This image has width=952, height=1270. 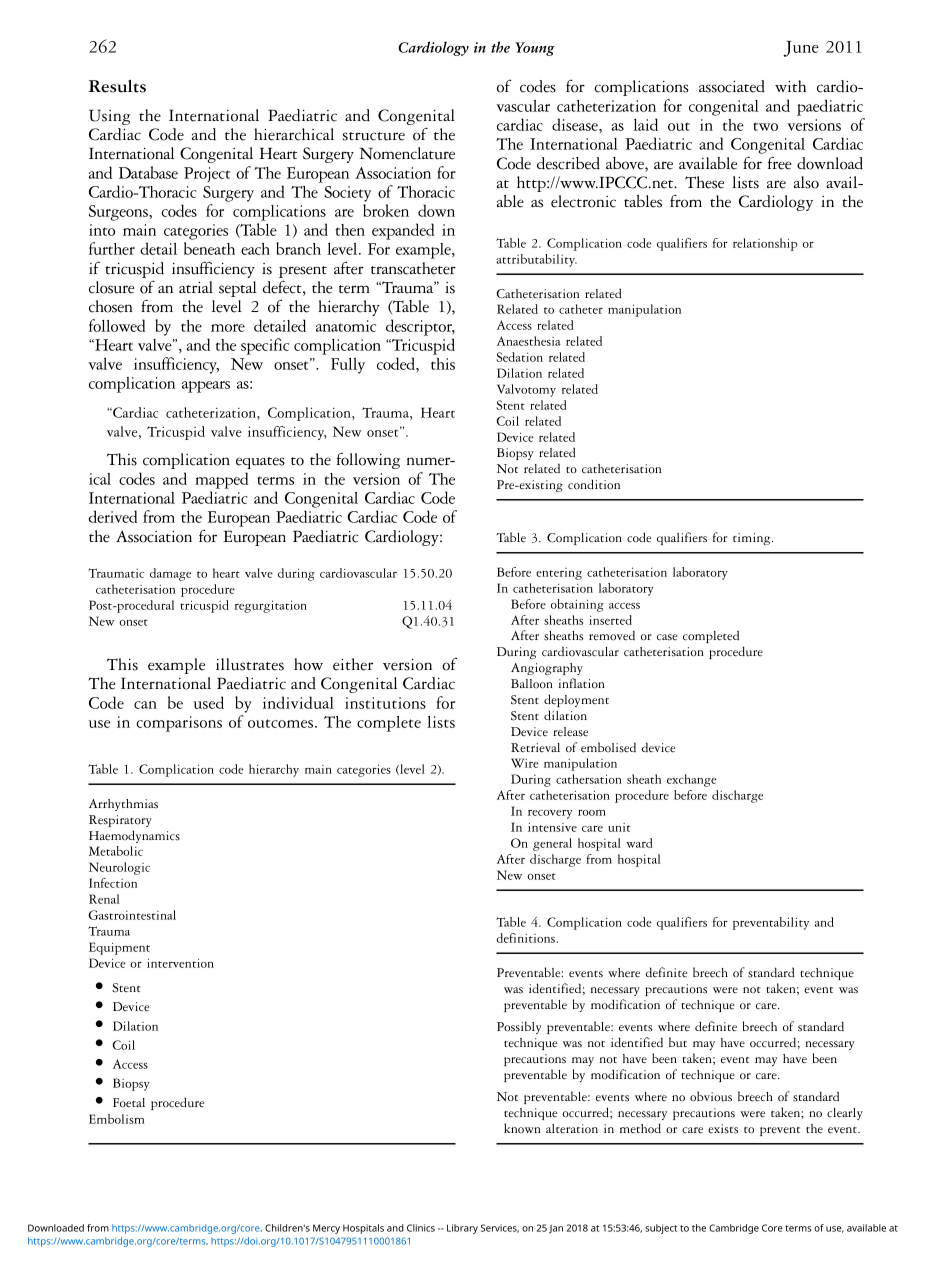 What do you see at coordinates (535, 49) in the image?
I see `Young` at bounding box center [535, 49].
